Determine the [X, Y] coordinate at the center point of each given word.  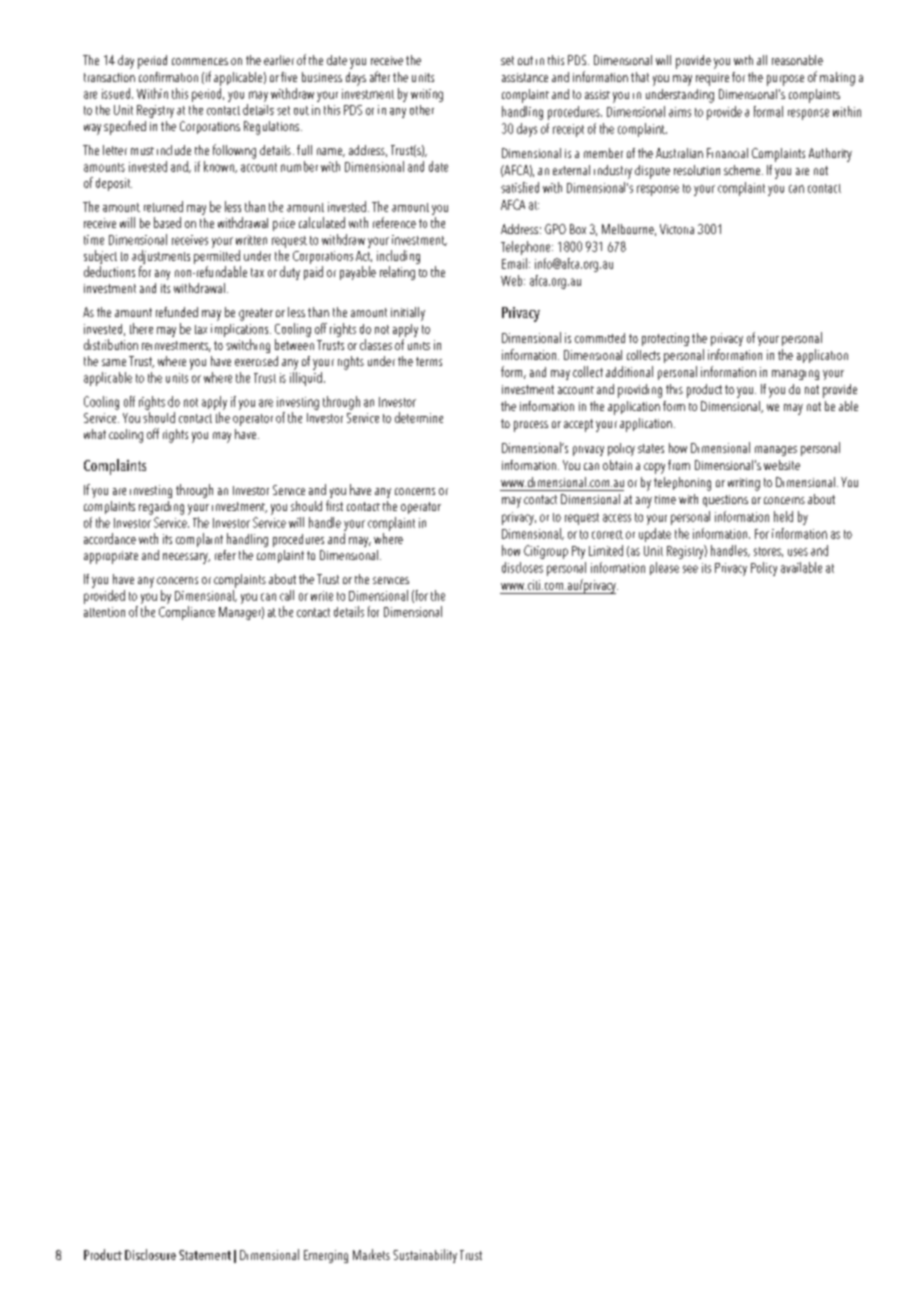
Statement [205, 1255]
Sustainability [425, 1256]
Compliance [187, 613]
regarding [161, 508]
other [422, 110]
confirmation [168, 77]
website [782, 465]
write [322, 596]
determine [419, 417]
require [712, 79]
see [690, 569]
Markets [371, 1254]
